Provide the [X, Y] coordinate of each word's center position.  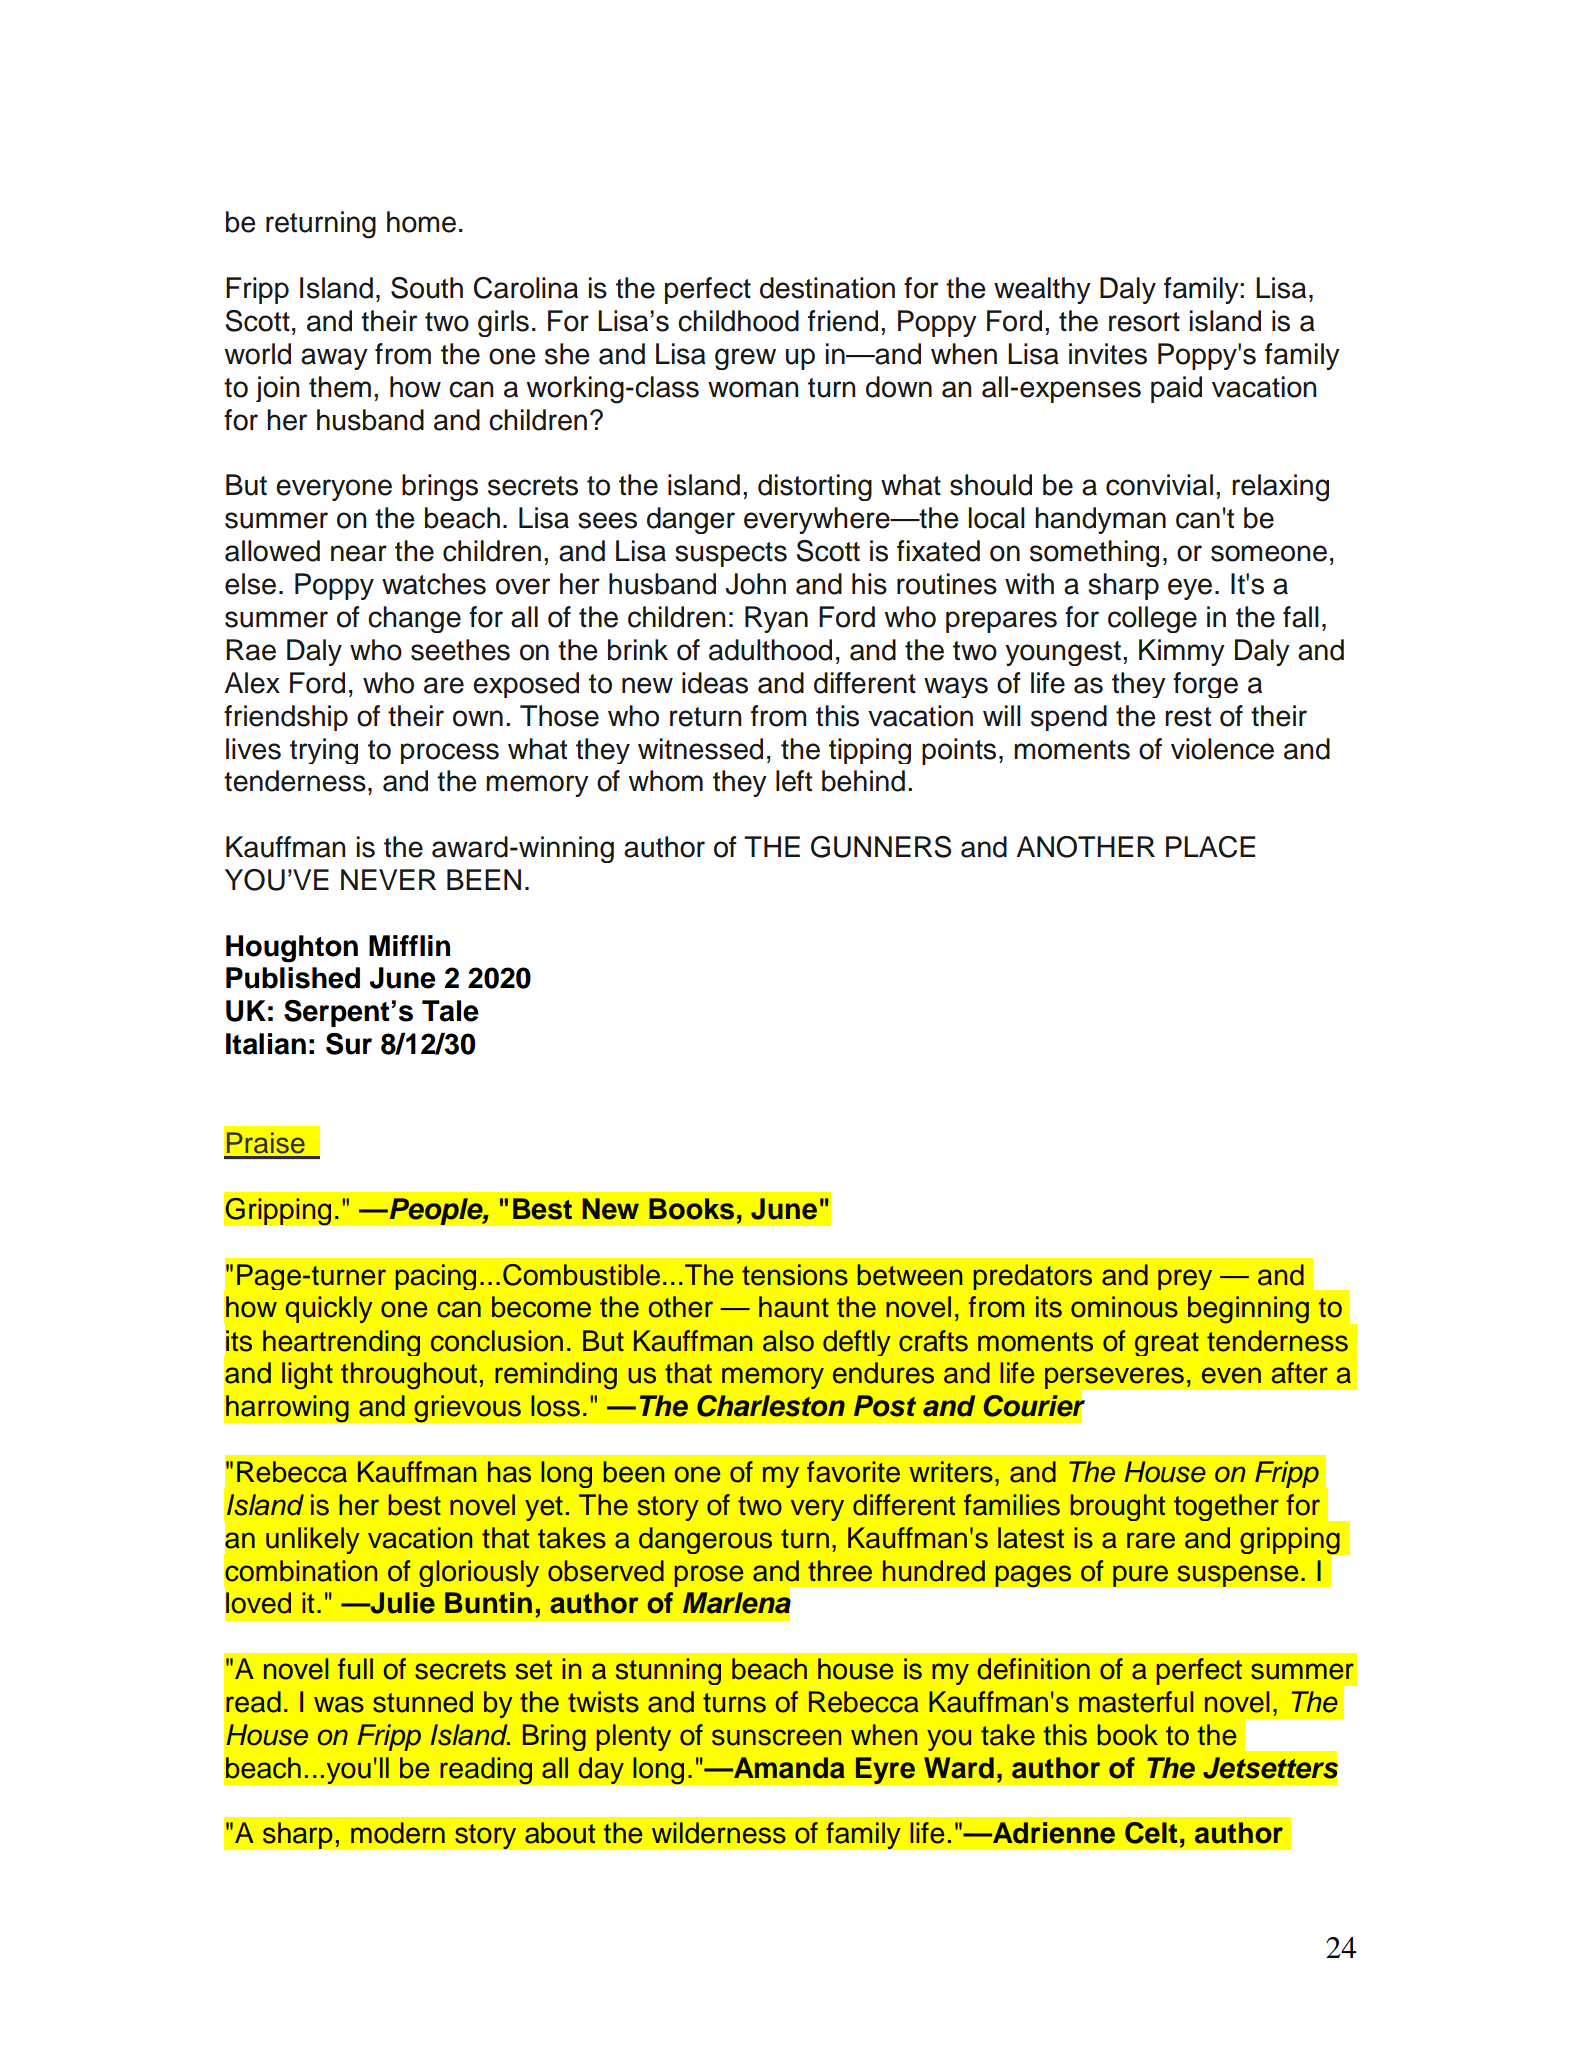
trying [324, 751]
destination [827, 288]
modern [398, 1833]
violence [1222, 749]
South [427, 288]
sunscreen [777, 1737]
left [794, 781]
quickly [329, 1309]
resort [1144, 322]
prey [1185, 1279]
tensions [795, 1275]
